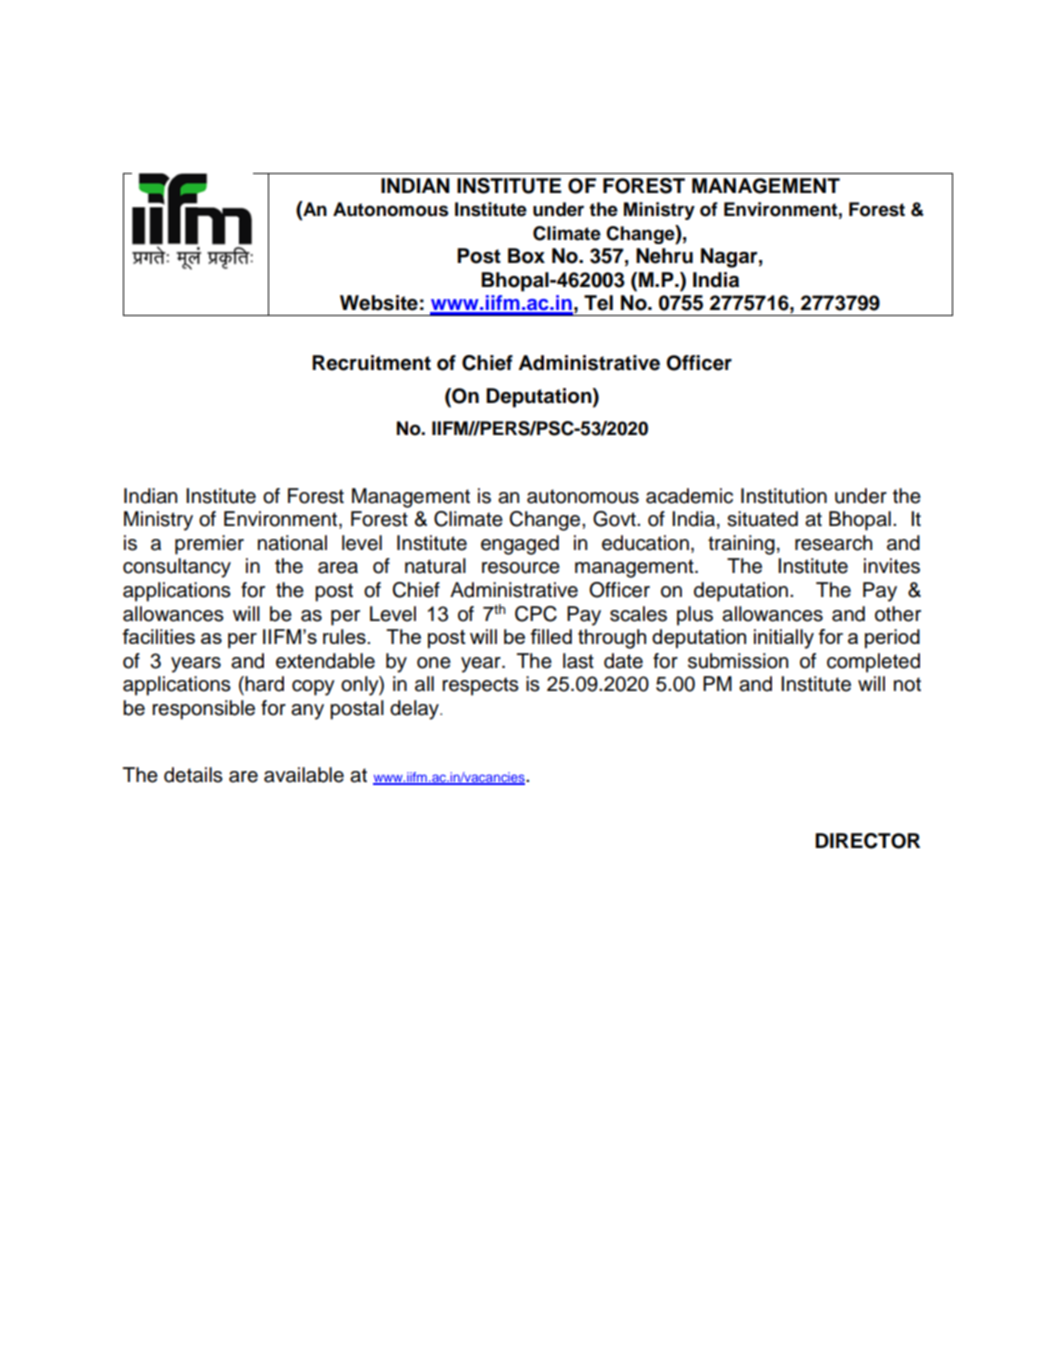 The width and height of the screenshot is (1044, 1351). What do you see at coordinates (664, 256) in the screenshot?
I see `Nehru` at bounding box center [664, 256].
